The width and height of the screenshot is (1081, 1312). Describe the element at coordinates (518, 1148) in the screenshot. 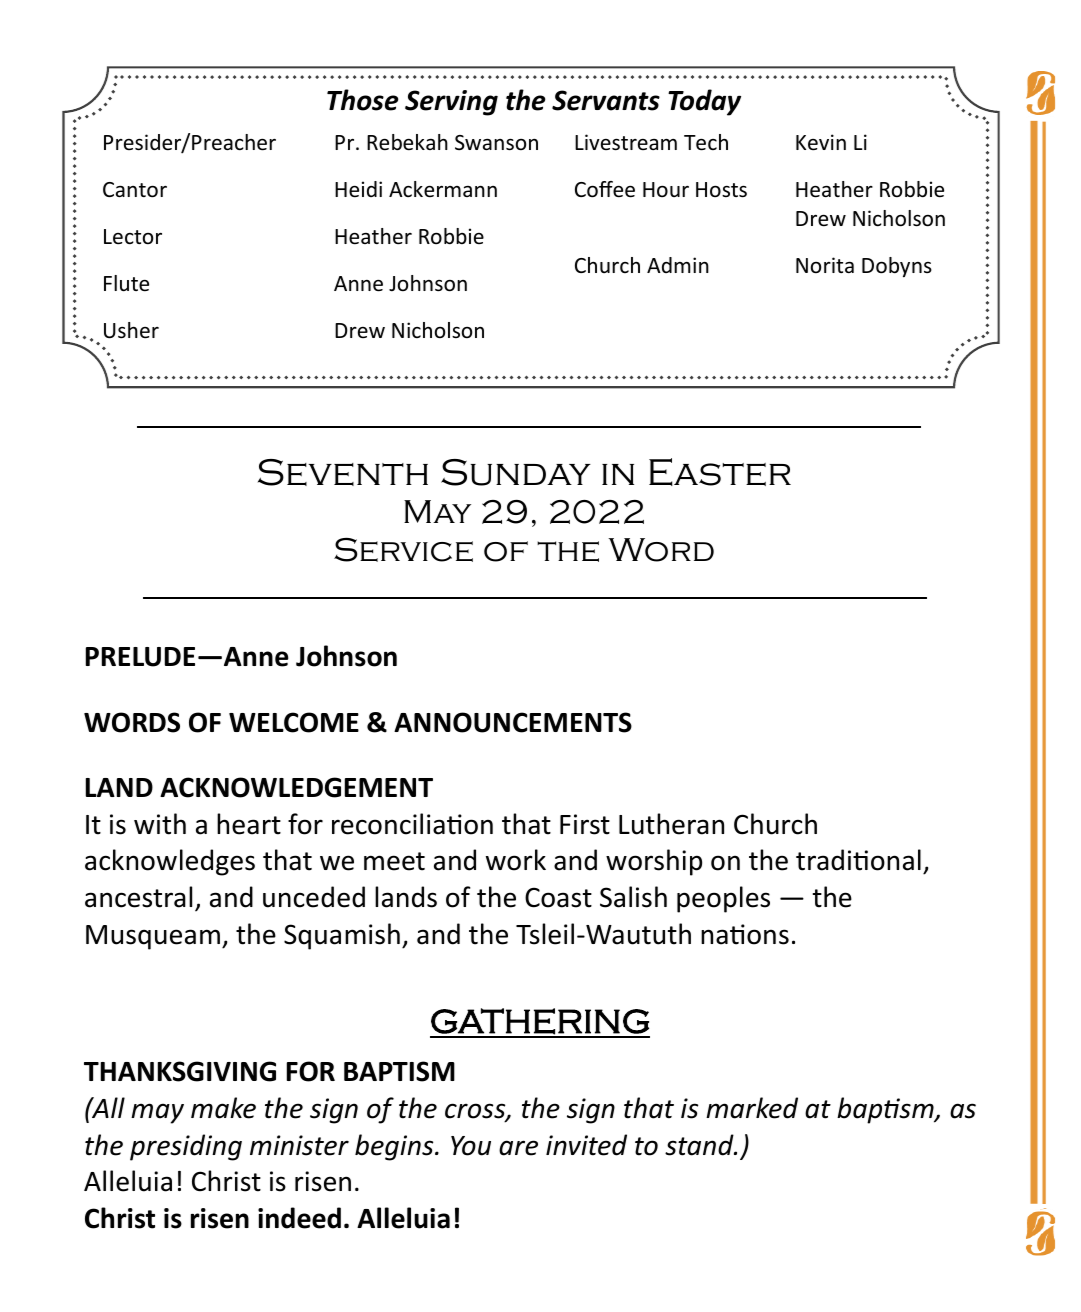

I see `are` at that location.
